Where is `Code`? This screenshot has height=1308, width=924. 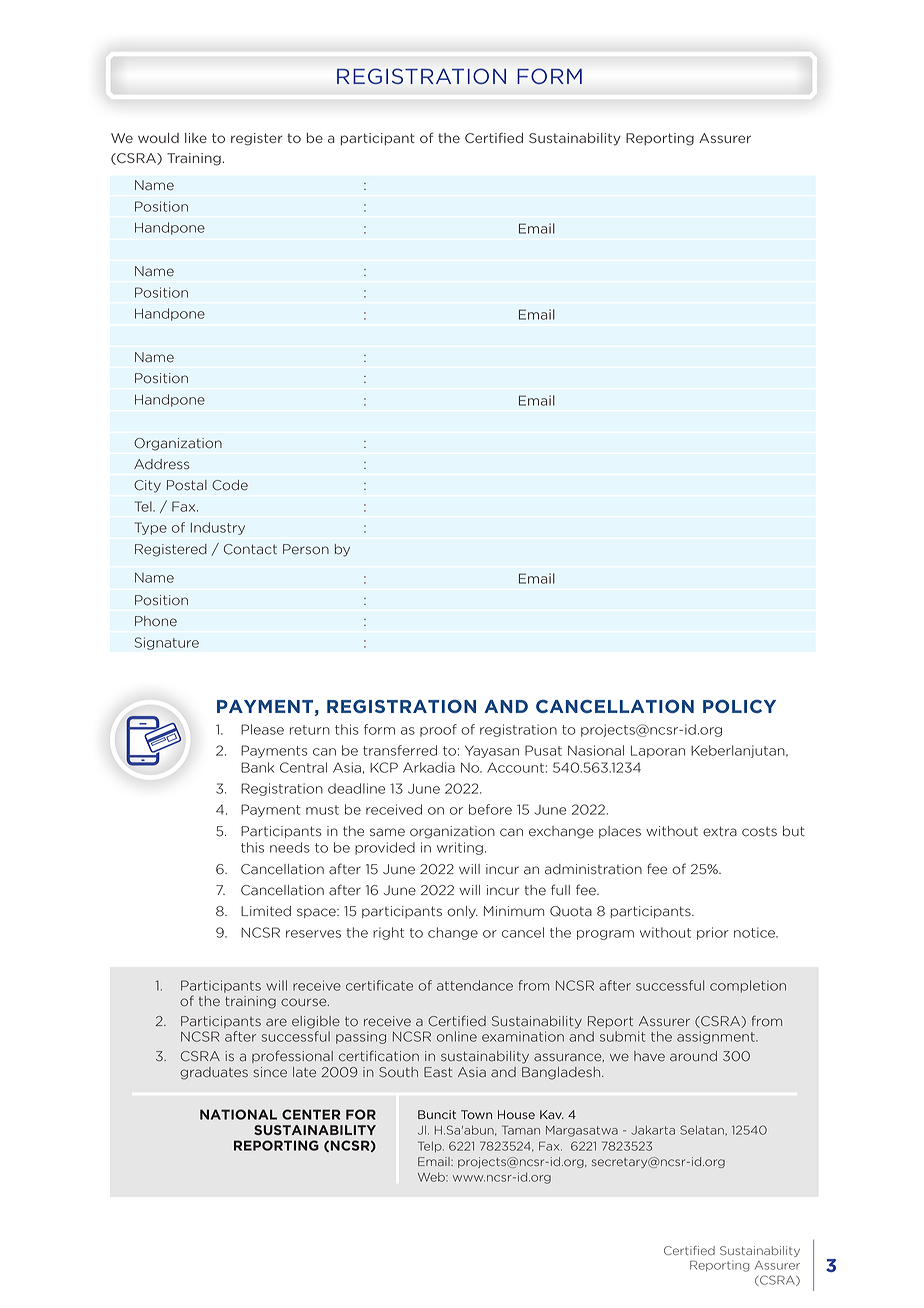
Code is located at coordinates (230, 485).
